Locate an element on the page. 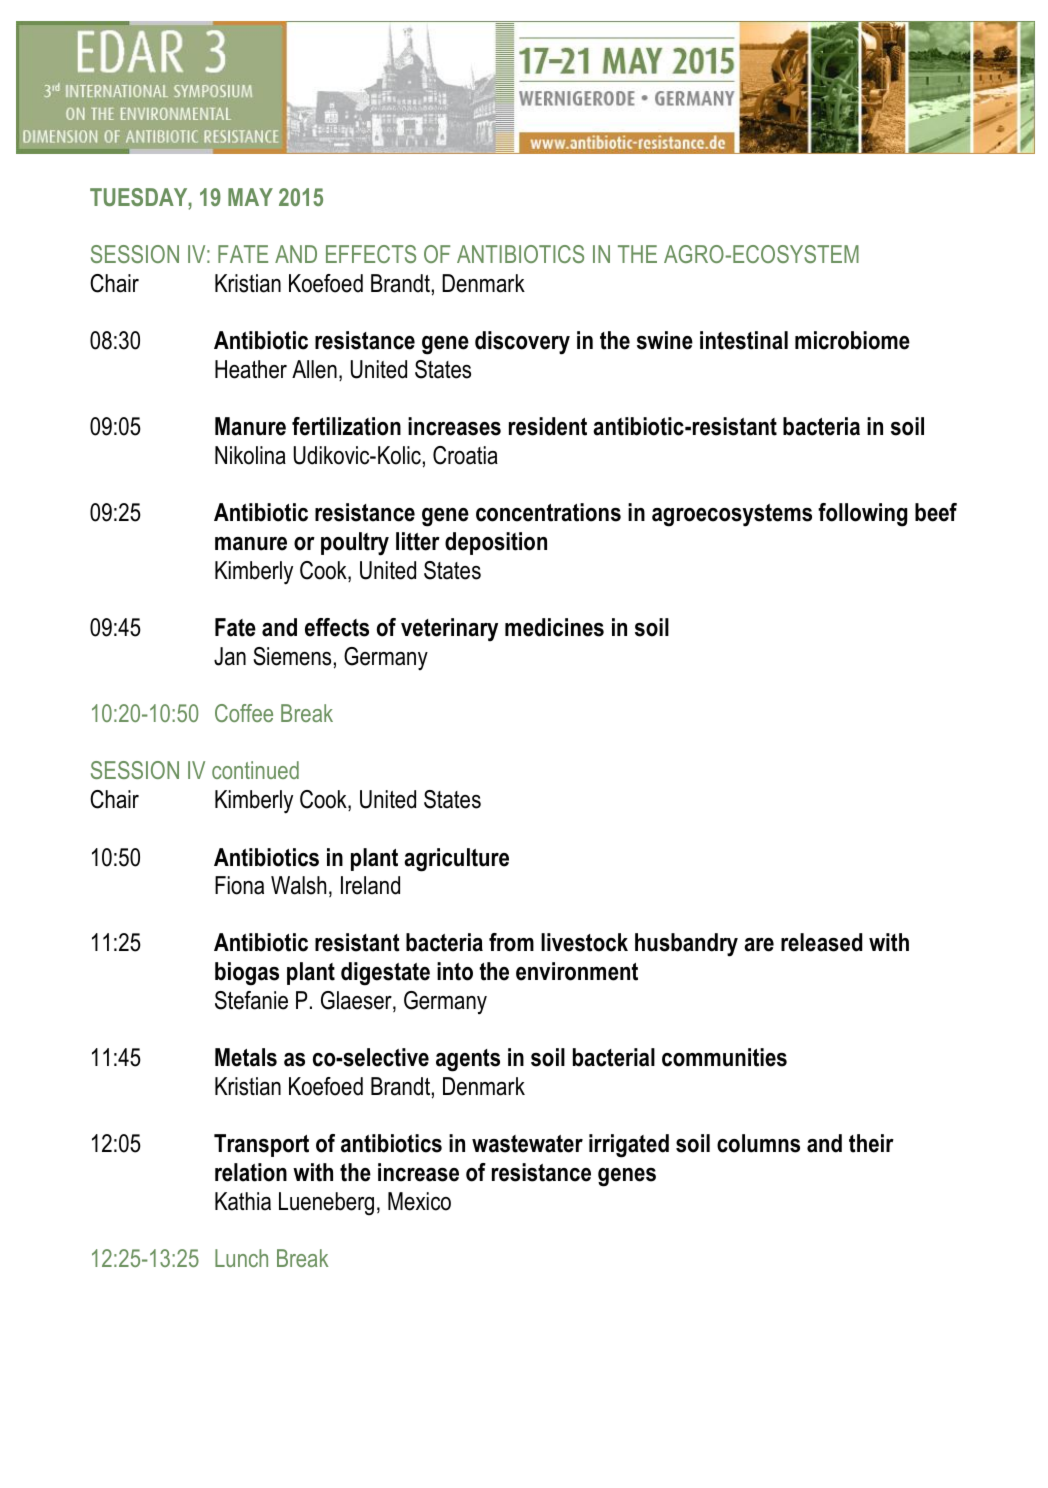  Stefanie is located at coordinates (251, 1000).
